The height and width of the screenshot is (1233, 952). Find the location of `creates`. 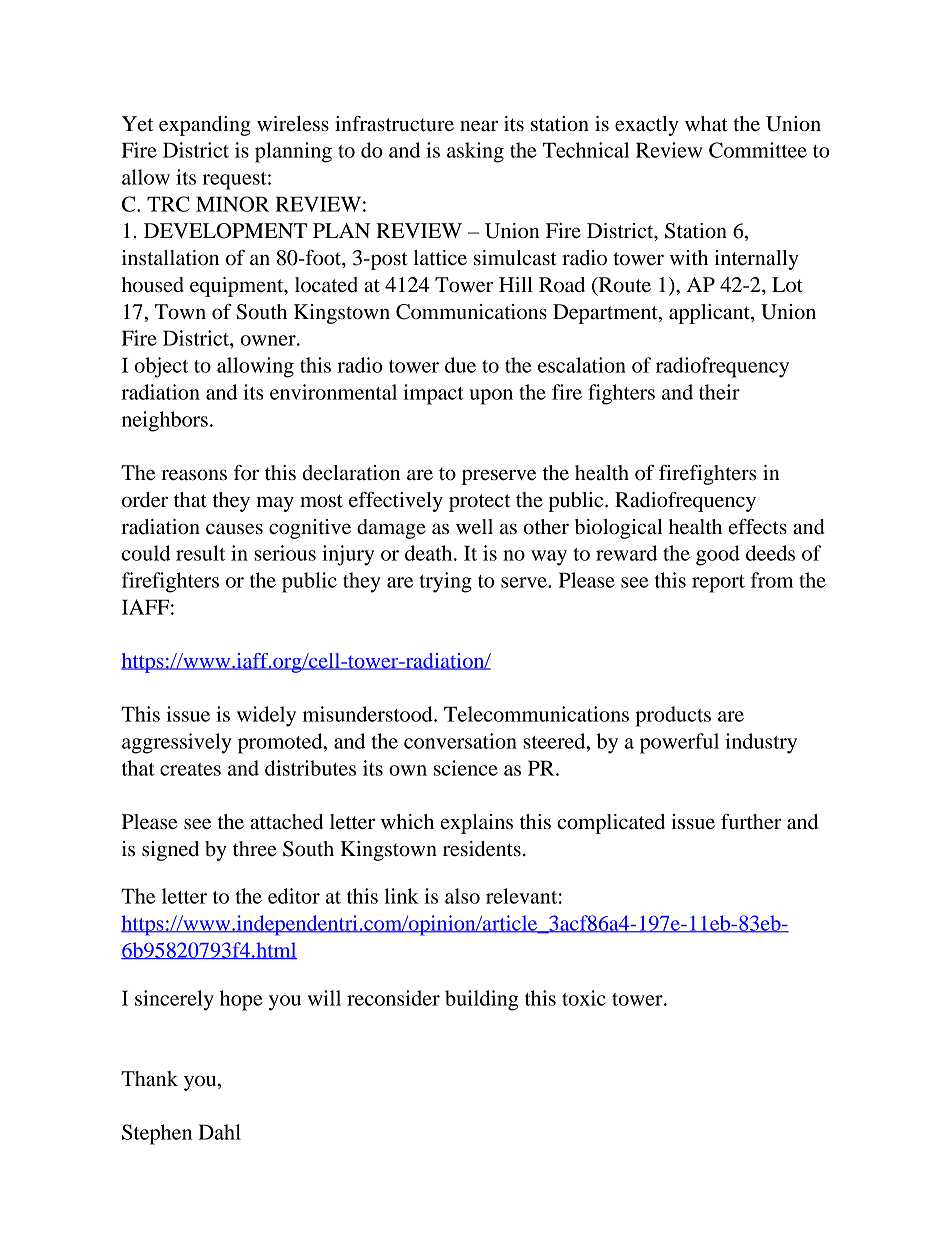

creates is located at coordinates (190, 769).
